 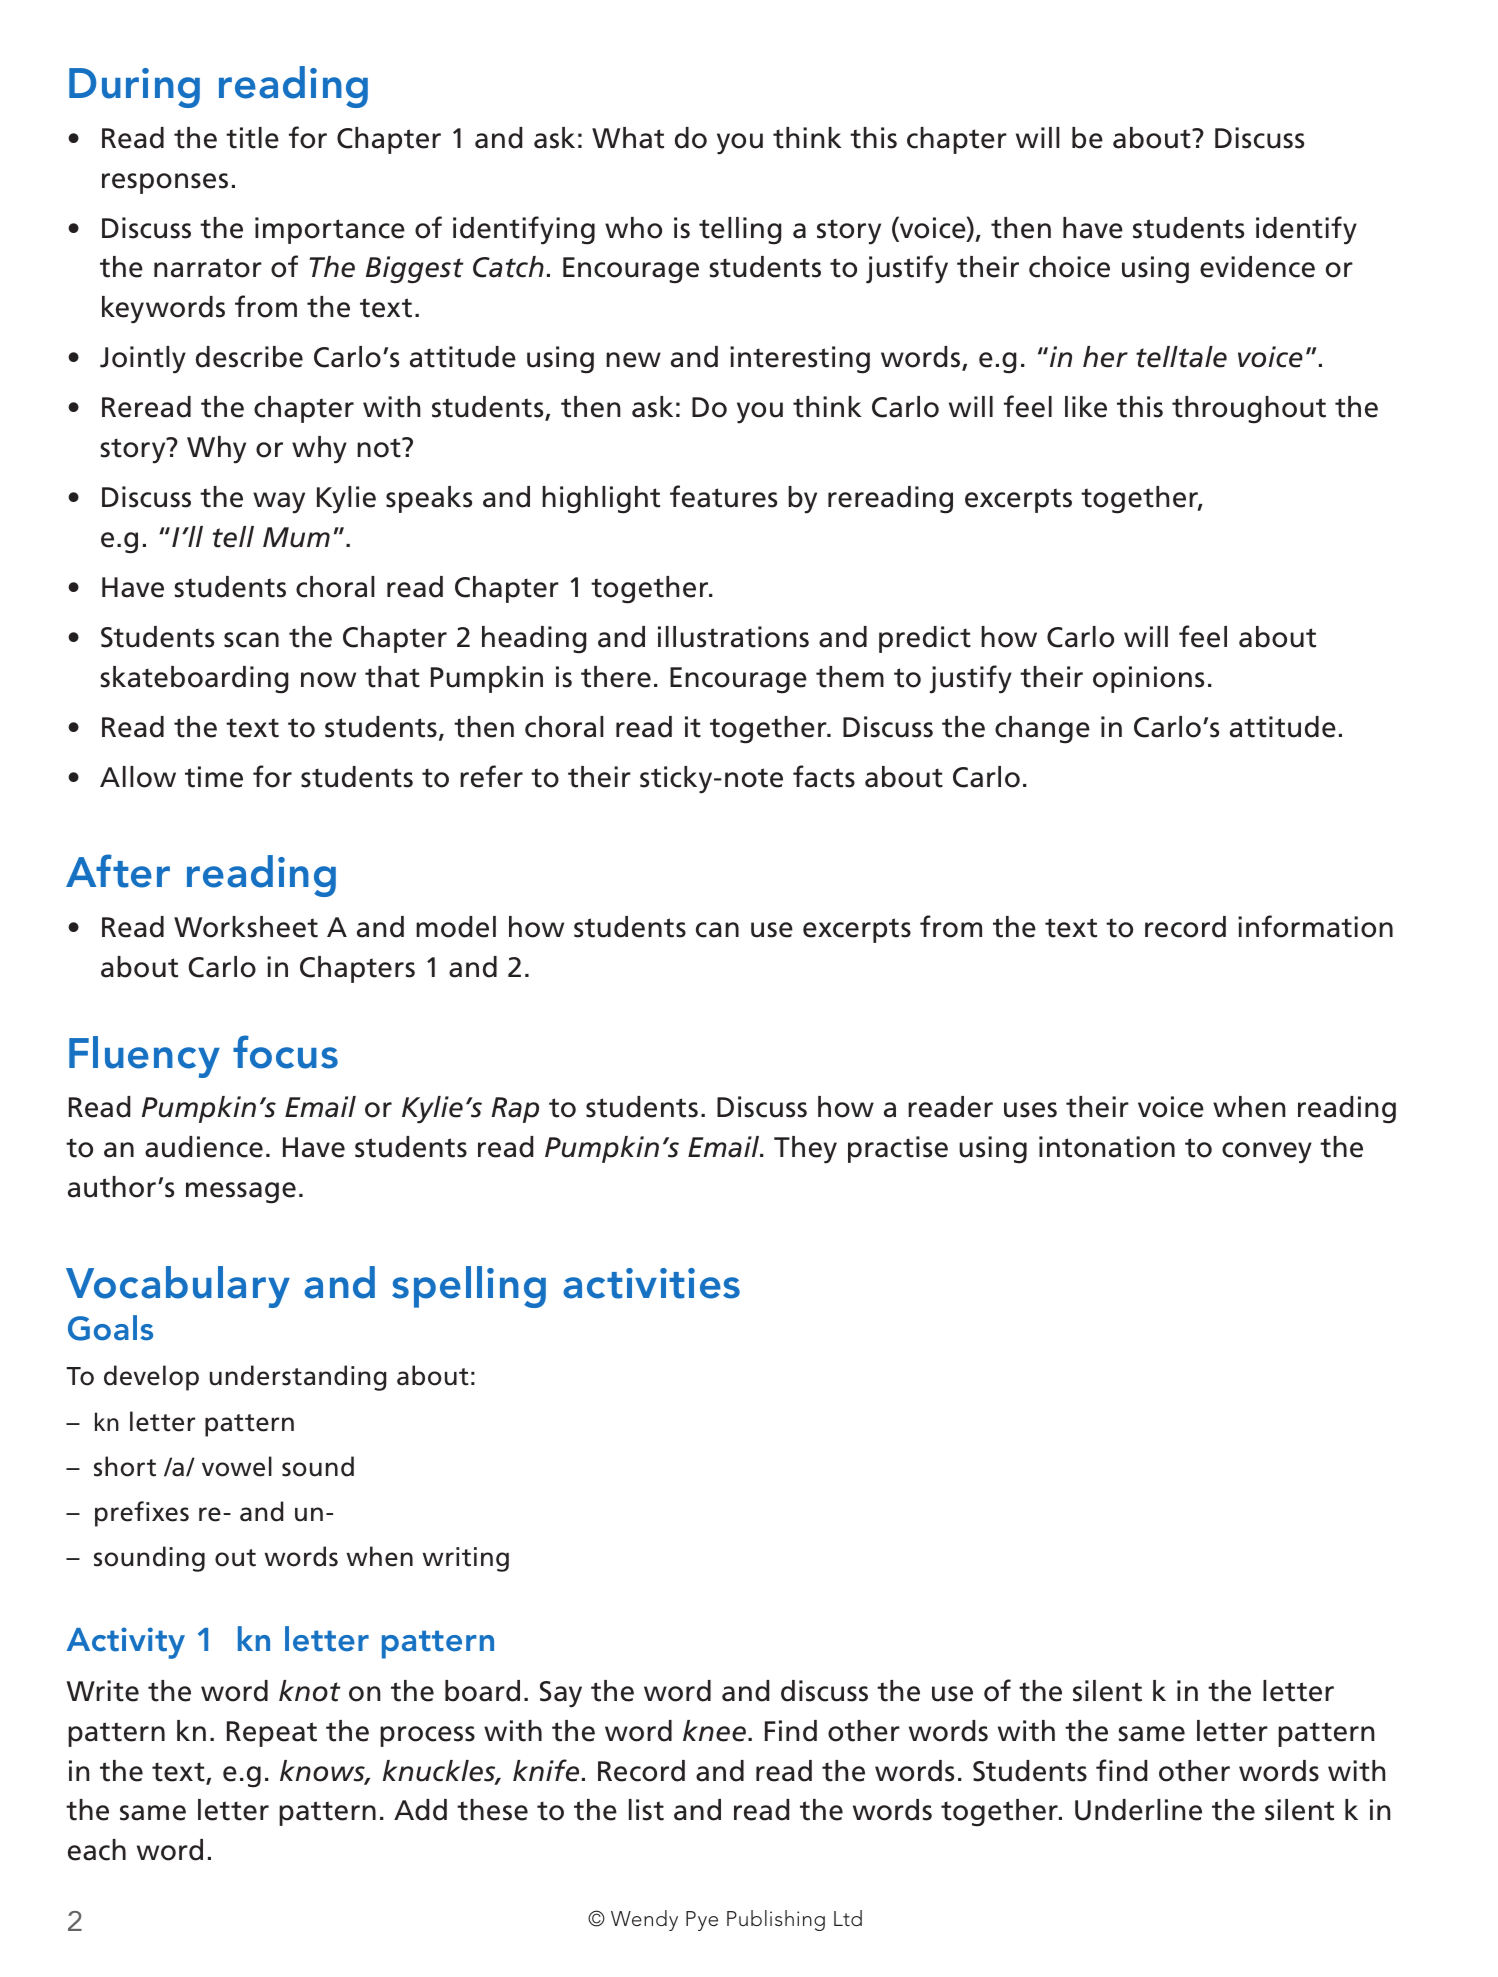 What do you see at coordinates (1107, 1147) in the screenshot?
I see `intonation` at bounding box center [1107, 1147].
